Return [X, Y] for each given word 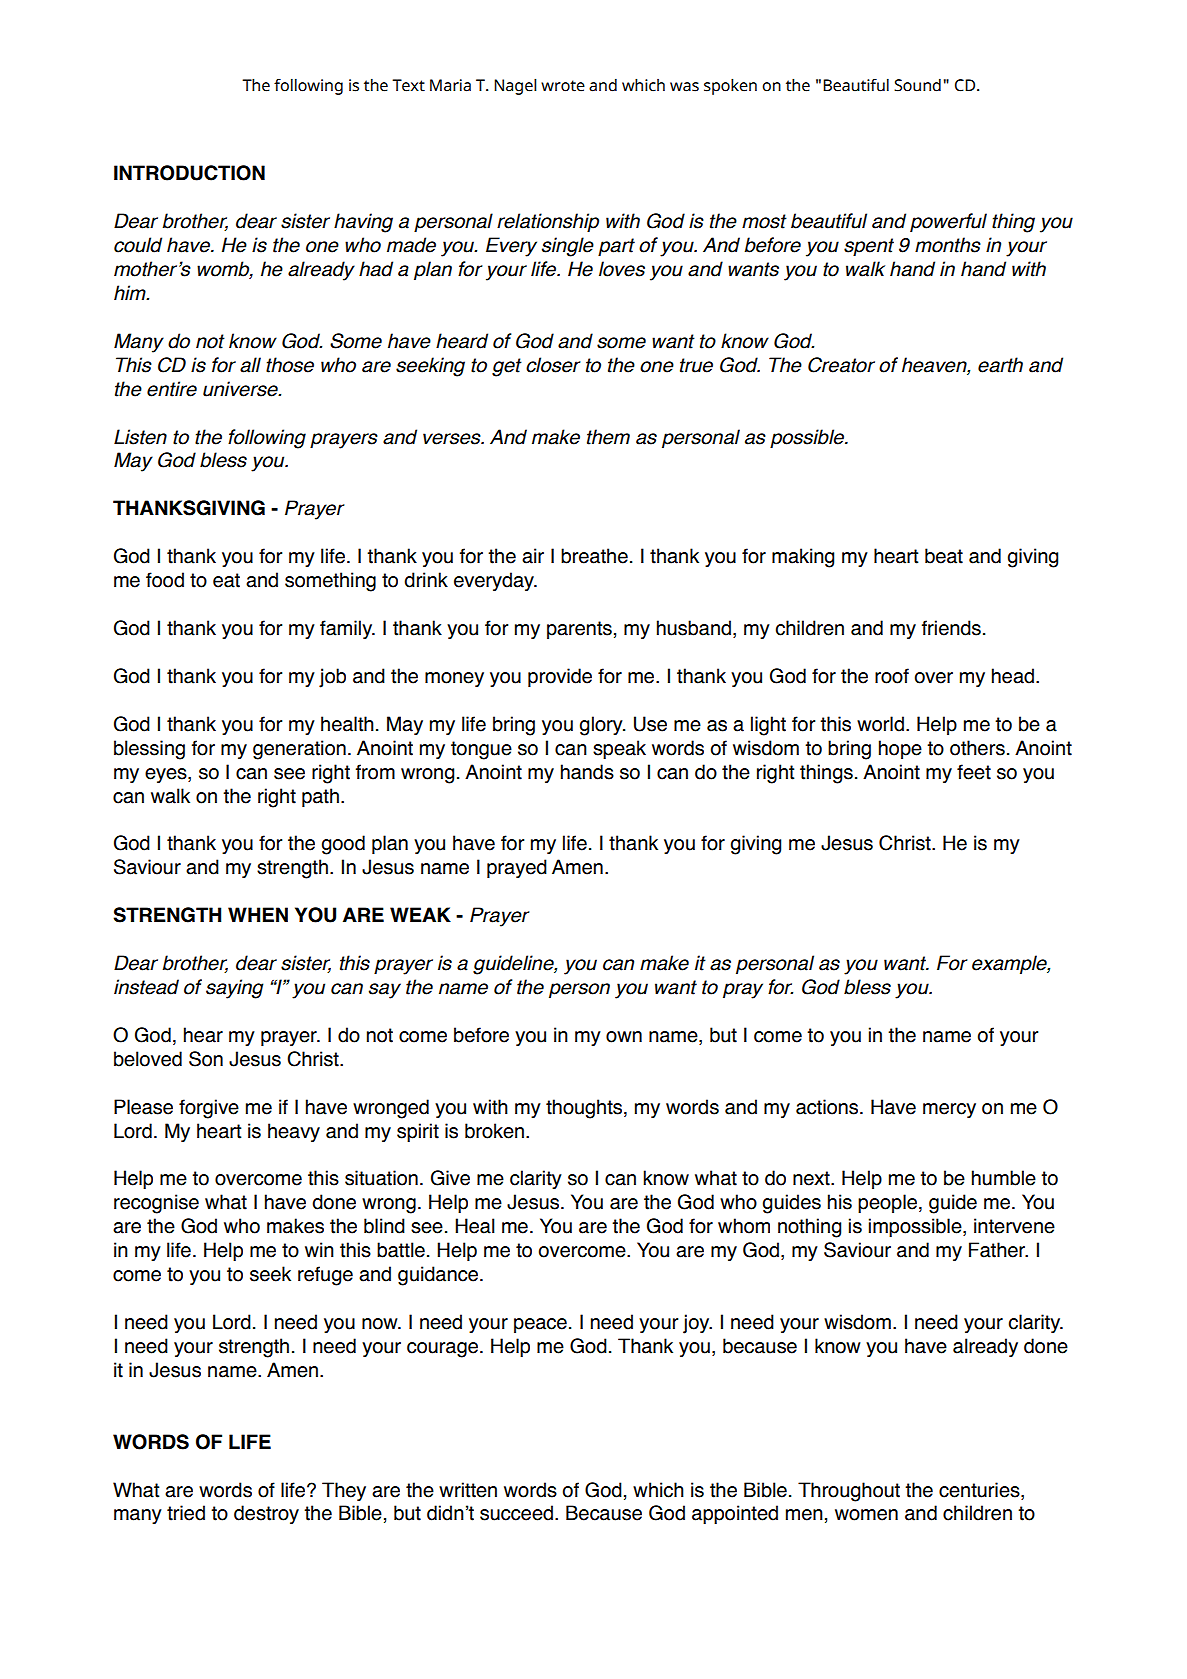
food [165, 580]
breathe [594, 556]
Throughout [849, 1492]
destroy [266, 1514]
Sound [917, 85]
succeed [516, 1513]
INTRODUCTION [189, 173]
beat [944, 556]
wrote [563, 86]
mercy [949, 1110]
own [624, 1037]
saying [235, 989]
